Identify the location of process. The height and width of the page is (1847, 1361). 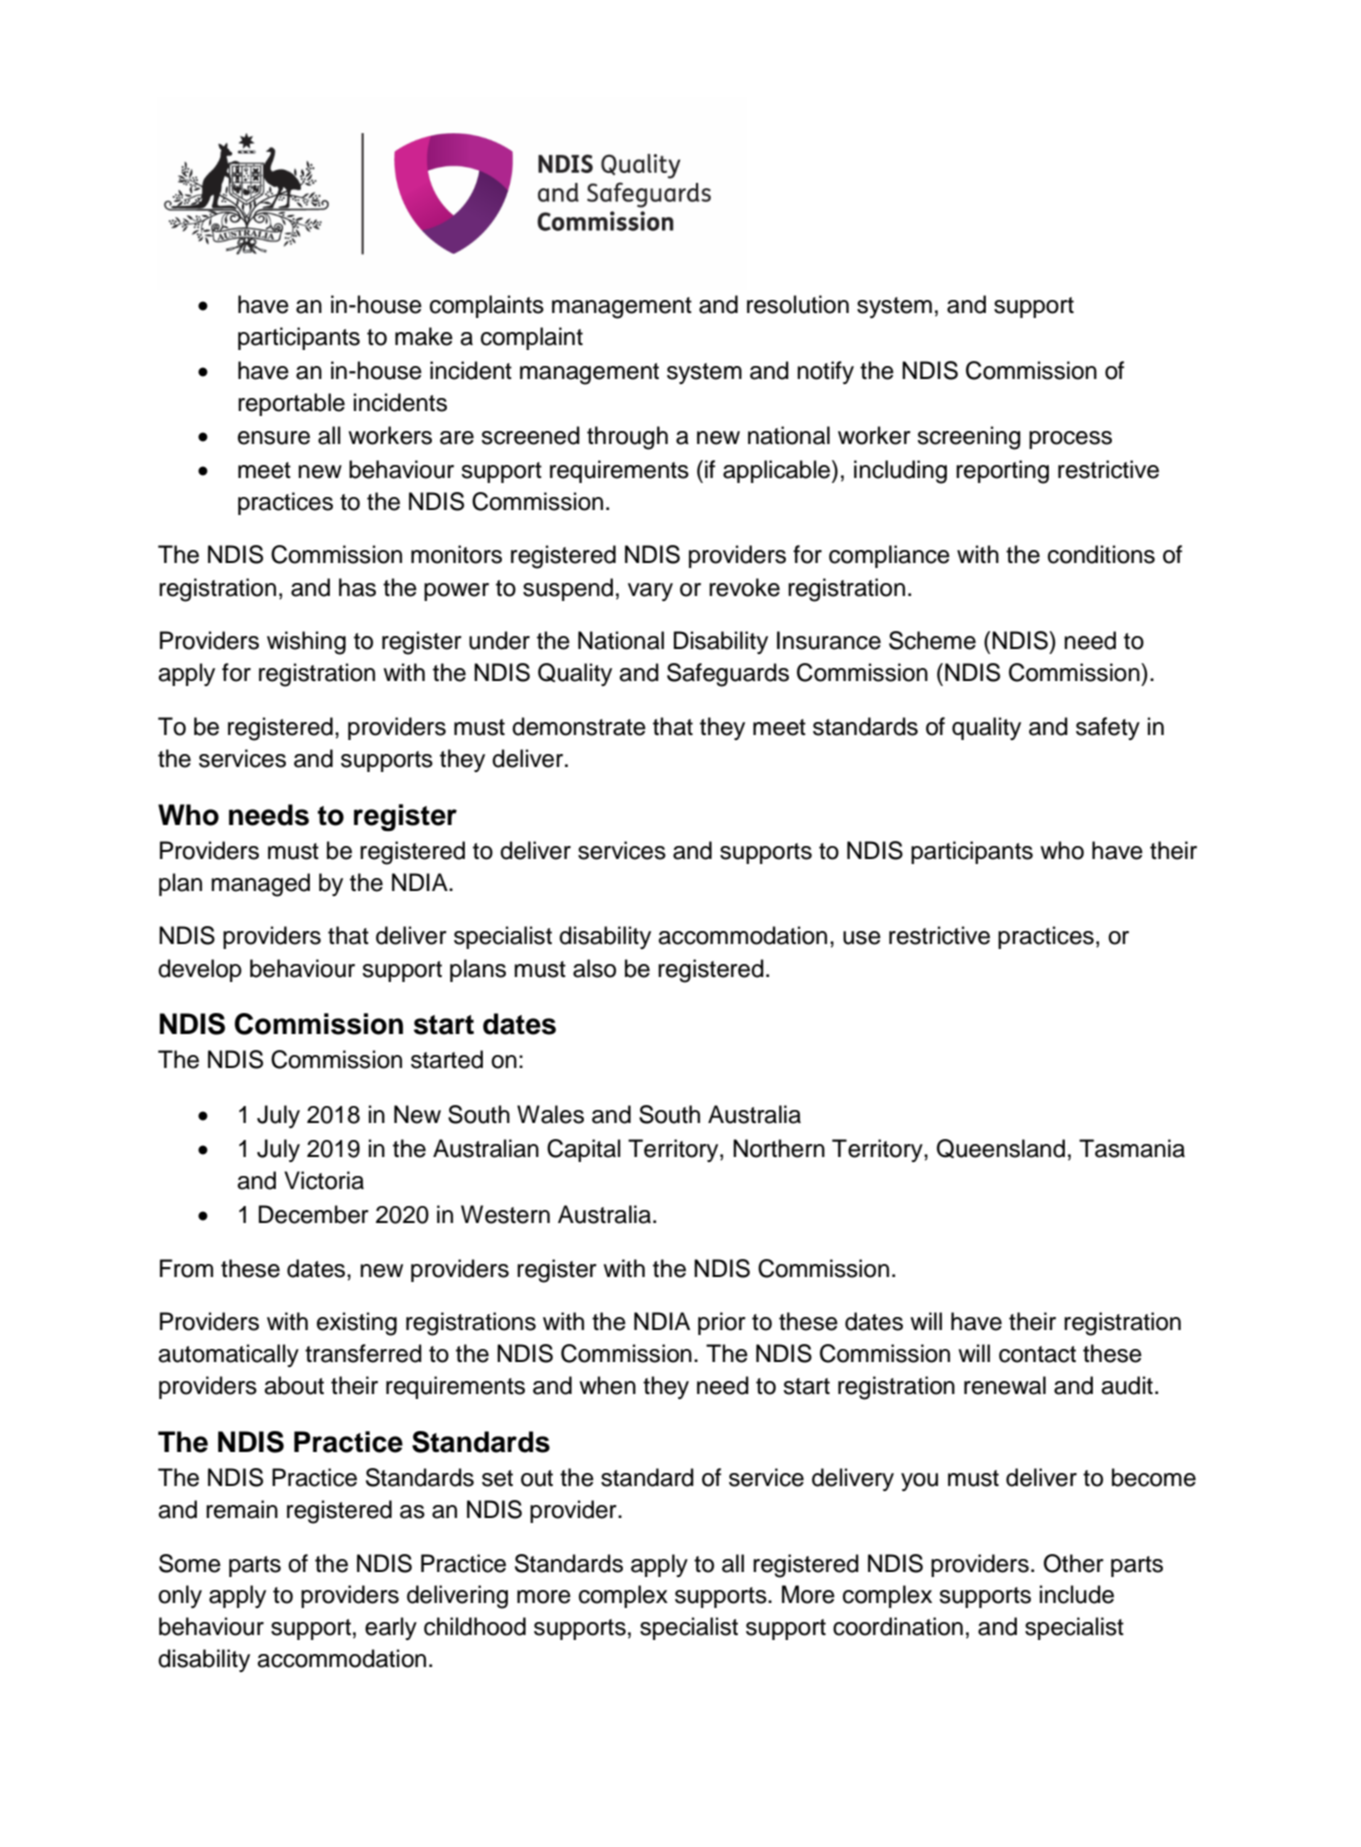
(1070, 440).
